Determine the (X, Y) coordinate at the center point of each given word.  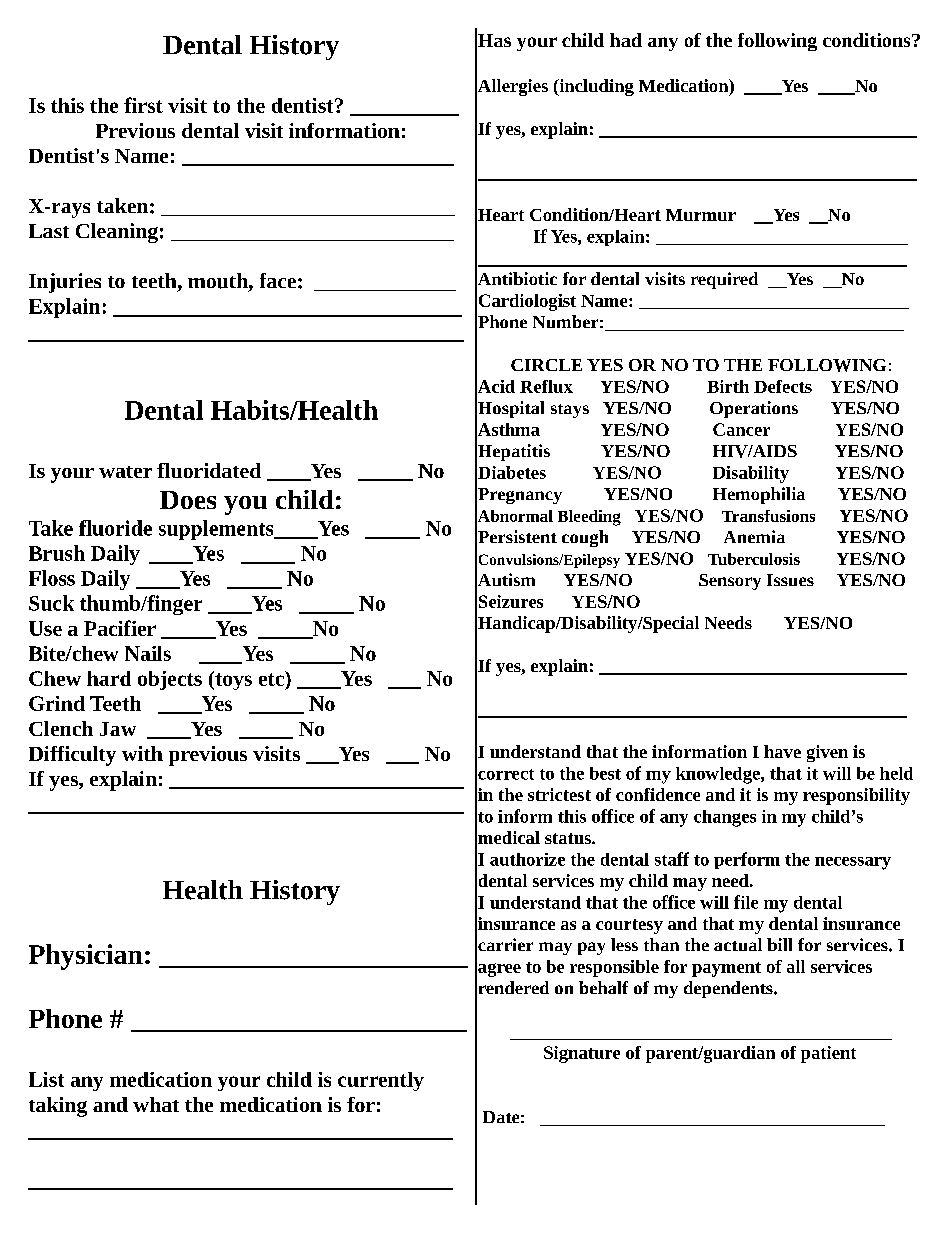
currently (381, 1081)
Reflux (546, 386)
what (156, 1104)
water (125, 472)
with (142, 753)
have (782, 751)
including (595, 87)
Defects (783, 386)
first (143, 105)
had (626, 40)
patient (828, 1054)
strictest (559, 794)
